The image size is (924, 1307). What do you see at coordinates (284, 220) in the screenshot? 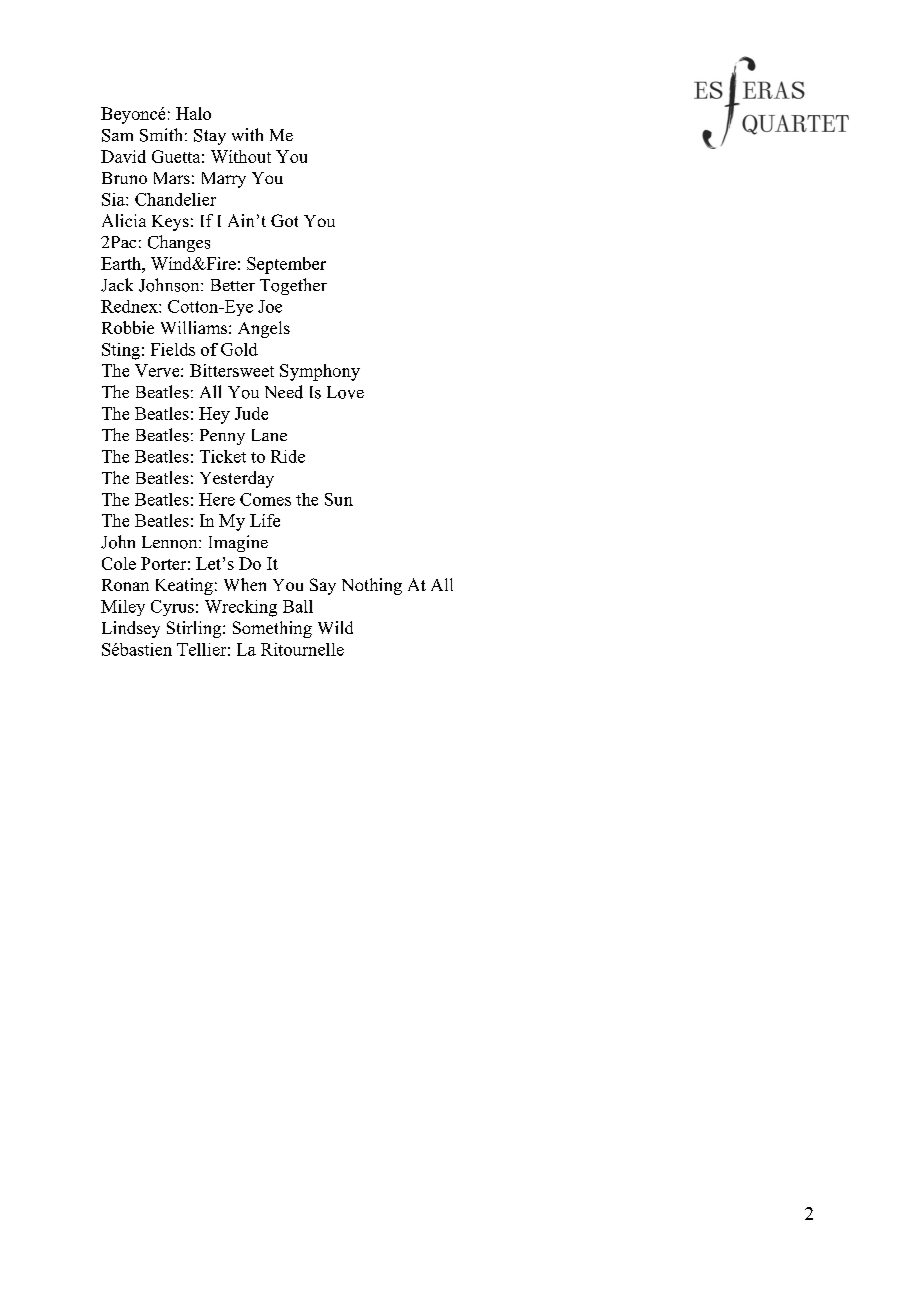
I see `Got` at bounding box center [284, 220].
